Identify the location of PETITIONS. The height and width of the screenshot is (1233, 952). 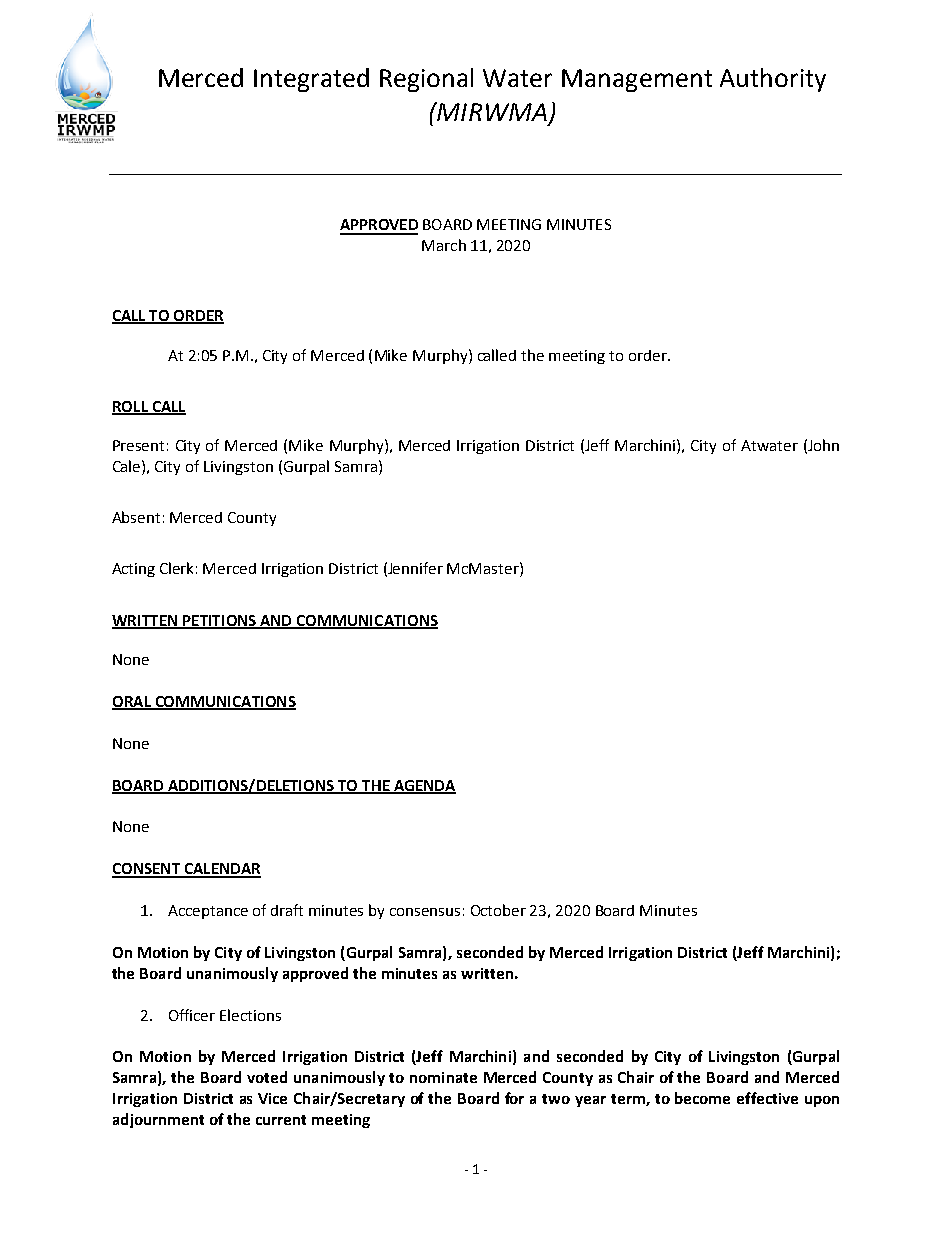
(220, 621).
